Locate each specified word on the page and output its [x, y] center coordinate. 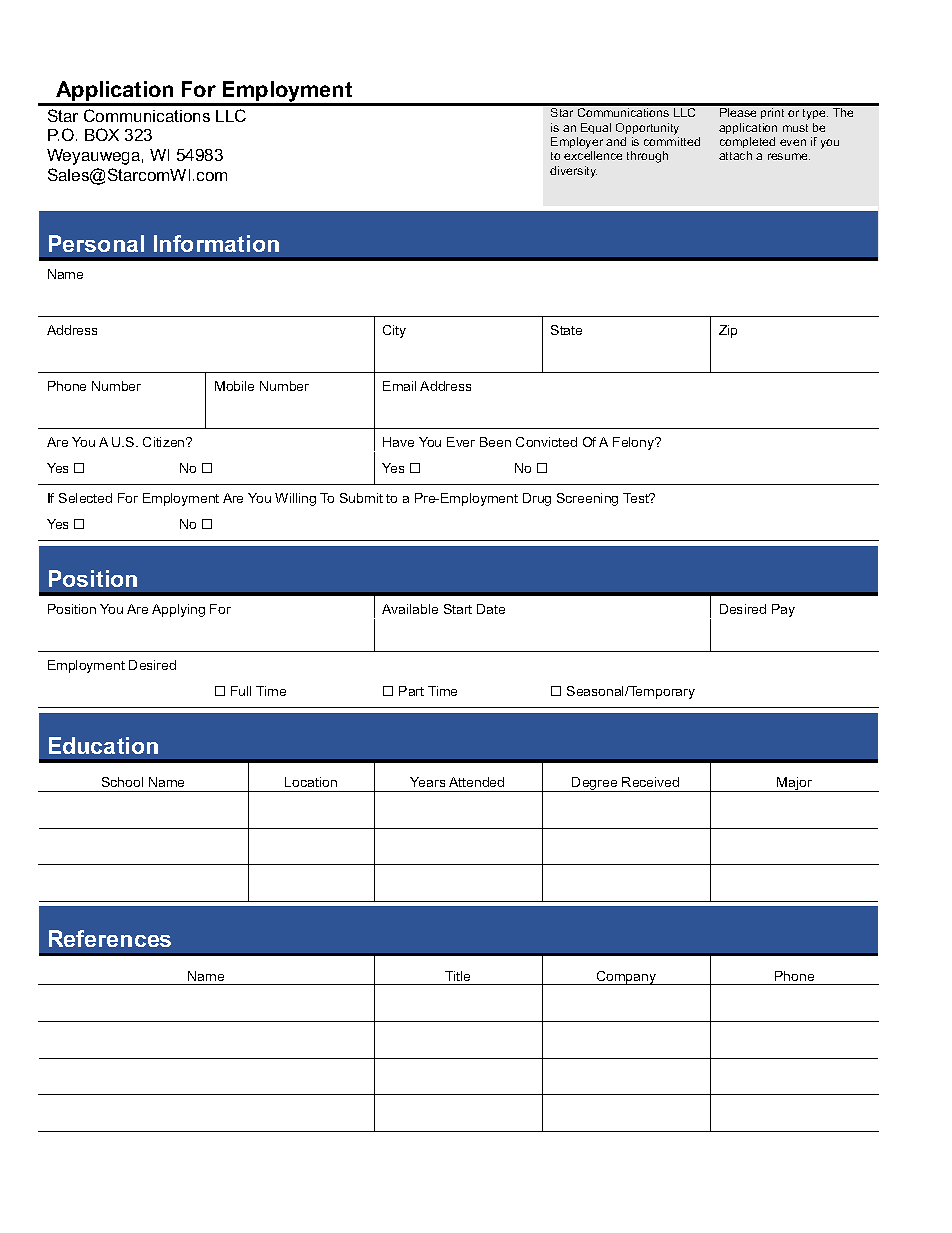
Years [427, 782]
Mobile [234, 386]
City [394, 331]
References [110, 938]
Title [457, 976]
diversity [573, 172]
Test [637, 498]
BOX [102, 134]
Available [410, 609]
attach [735, 155]
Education [103, 745]
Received [650, 782]
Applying [178, 610]
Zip [728, 331]
